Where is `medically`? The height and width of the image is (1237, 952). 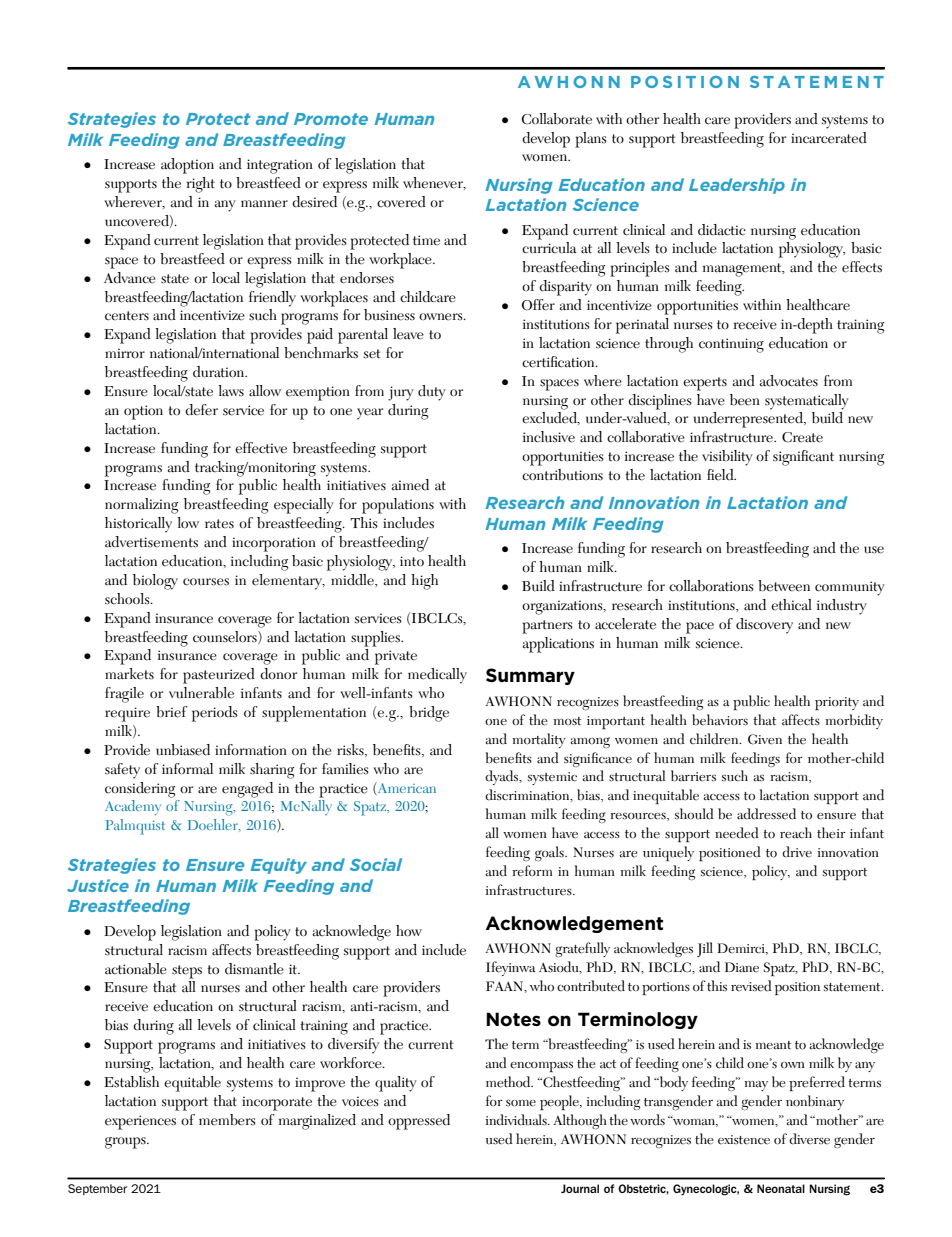 medically is located at coordinates (437, 676).
